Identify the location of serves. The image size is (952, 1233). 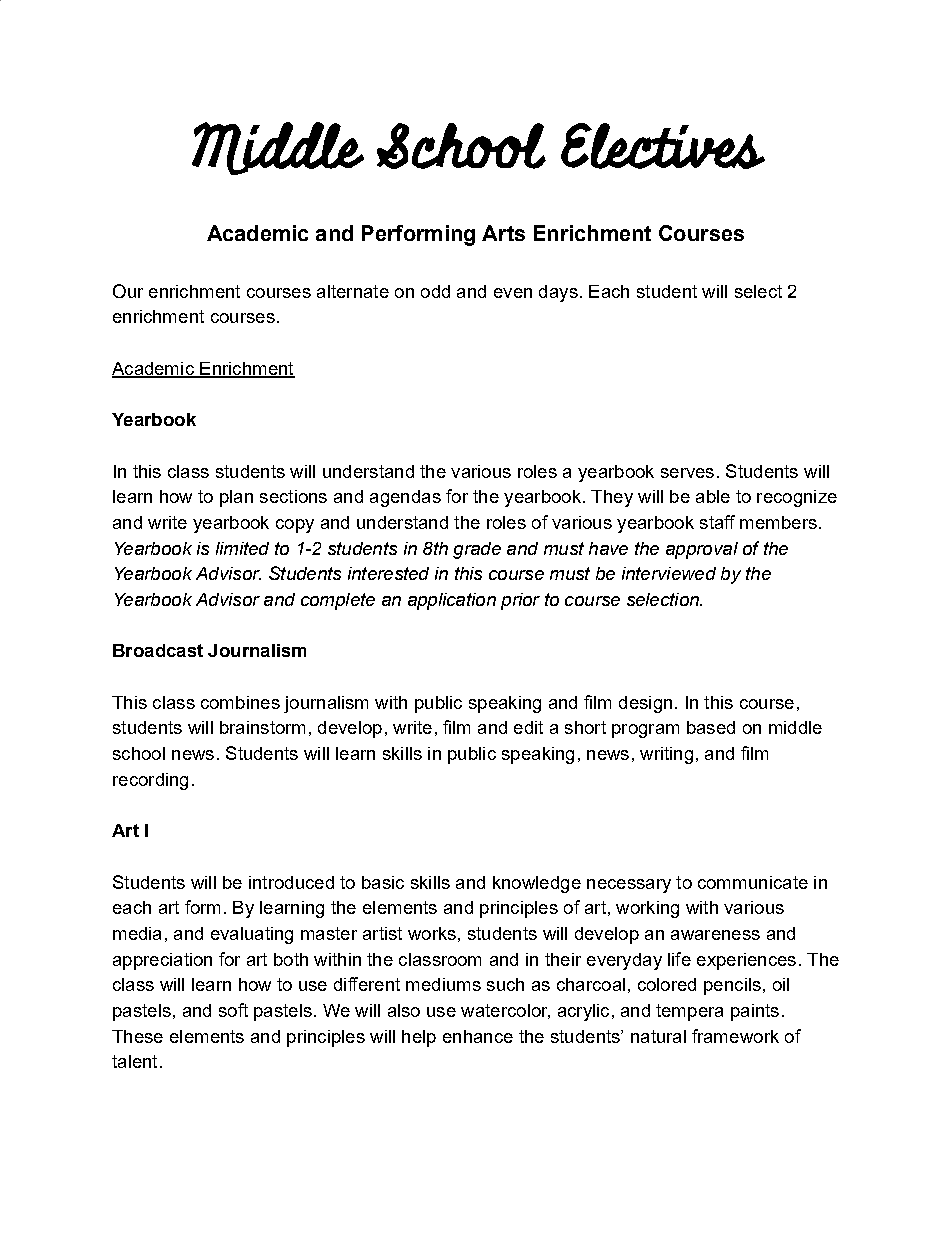
(687, 473).
